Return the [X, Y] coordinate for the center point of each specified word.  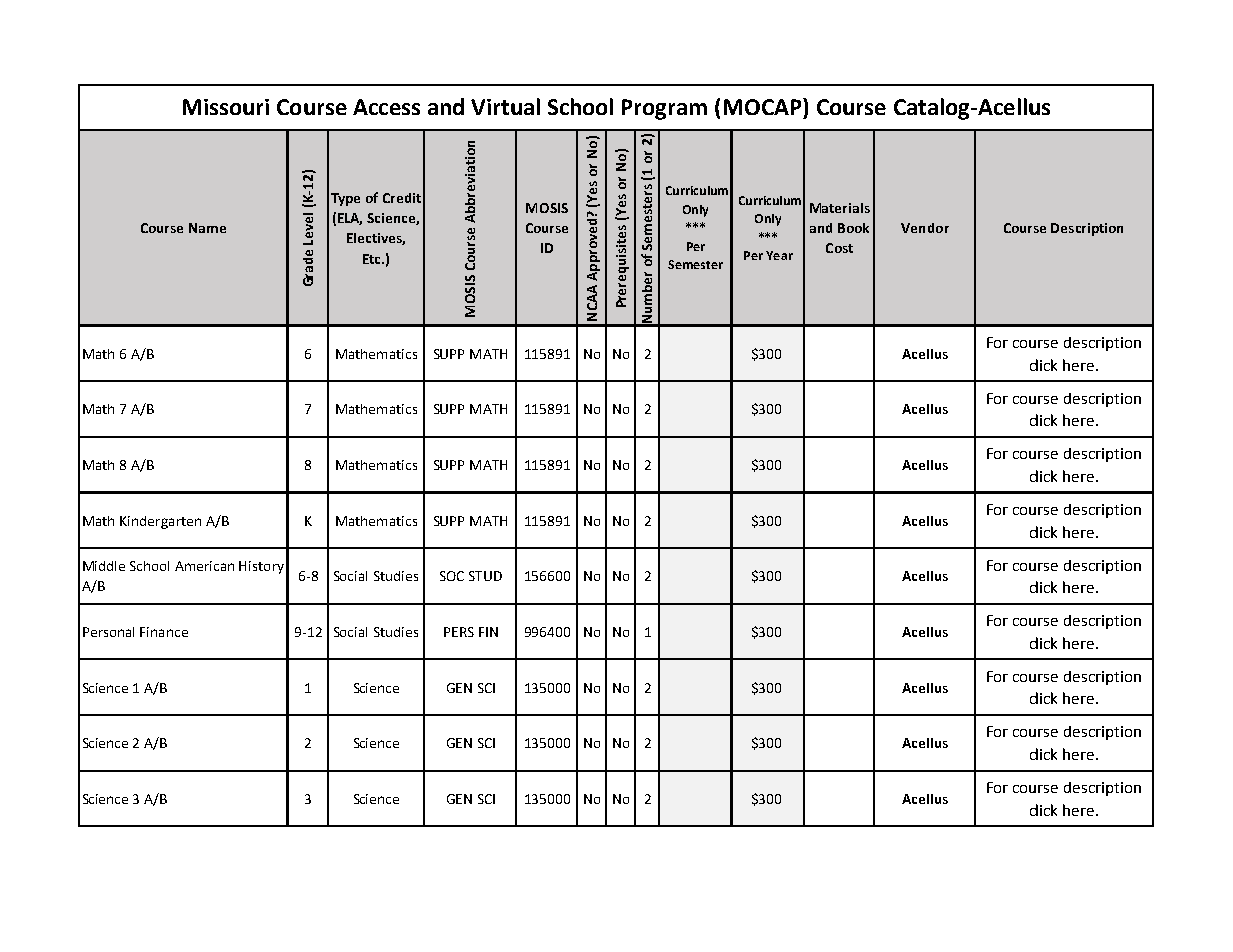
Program [664, 109]
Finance [164, 632]
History [261, 567]
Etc [373, 259]
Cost [839, 248]
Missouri [226, 107]
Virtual [505, 106]
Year [779, 255]
